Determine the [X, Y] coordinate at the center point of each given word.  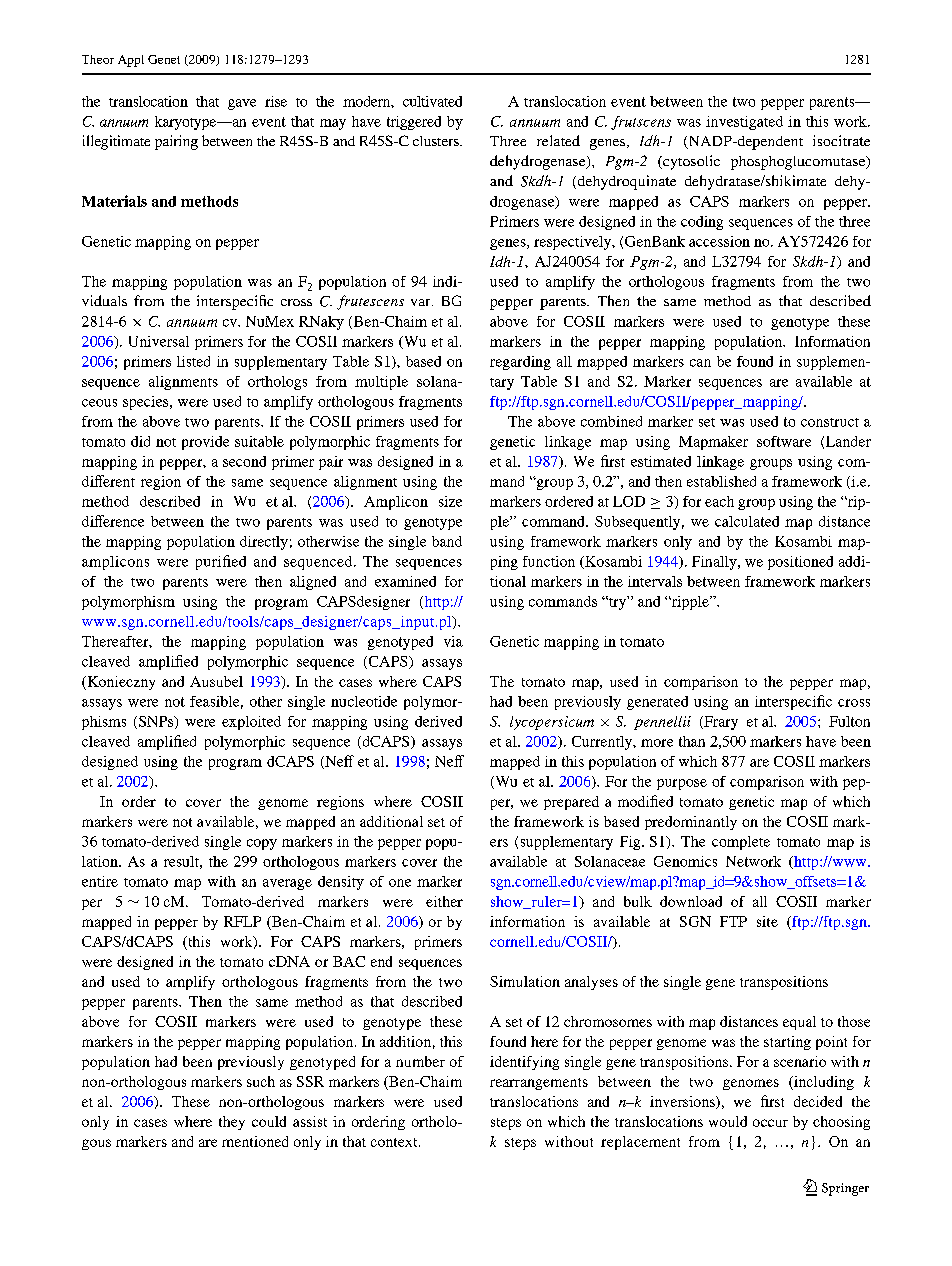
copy [262, 844]
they [232, 1123]
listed [193, 361]
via [453, 641]
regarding [520, 363]
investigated [744, 123]
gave [242, 104]
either [444, 901]
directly [264, 543]
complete [741, 843]
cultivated [432, 101]
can [700, 363]
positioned [800, 563]
